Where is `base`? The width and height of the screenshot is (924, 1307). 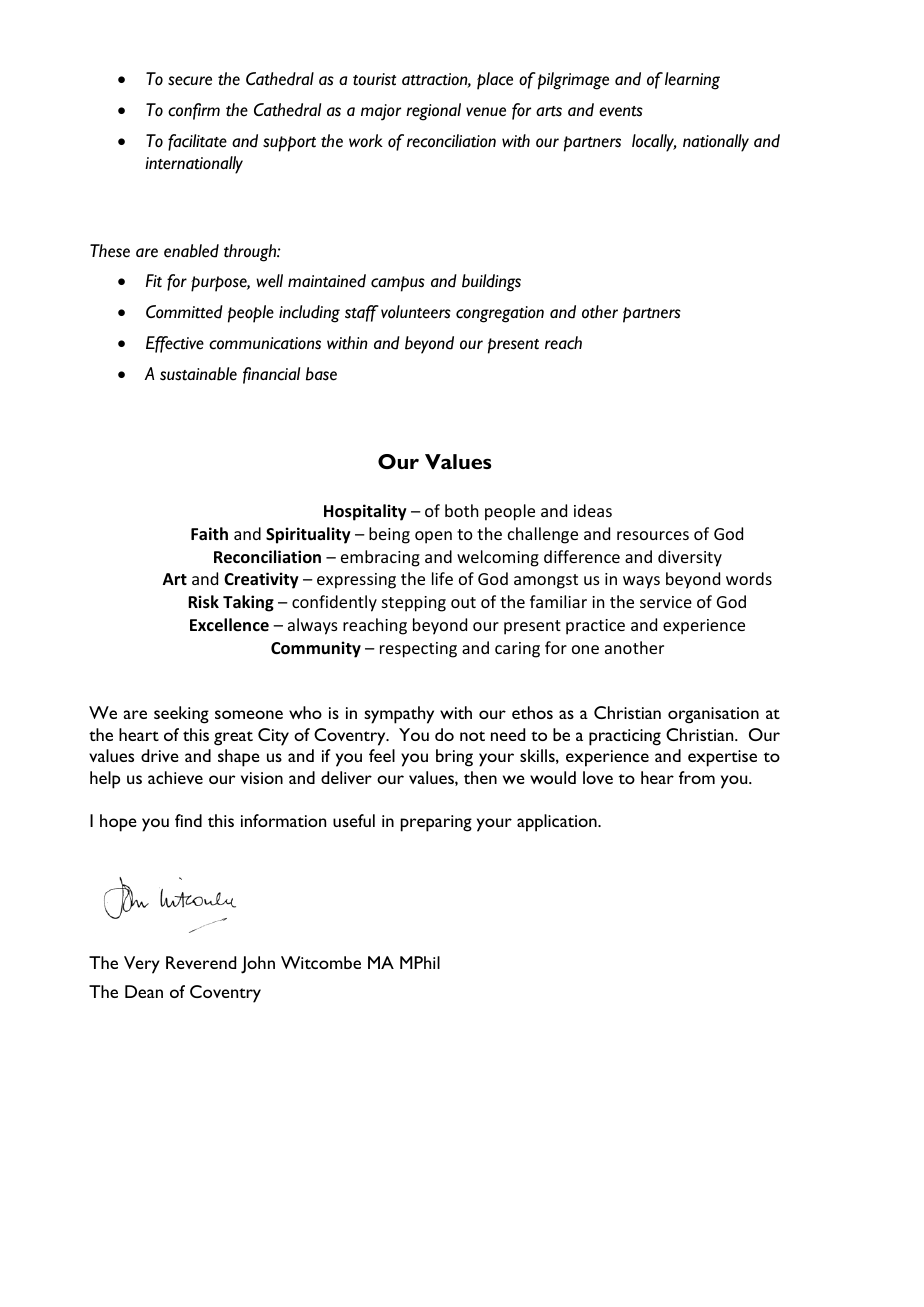 base is located at coordinates (321, 374).
